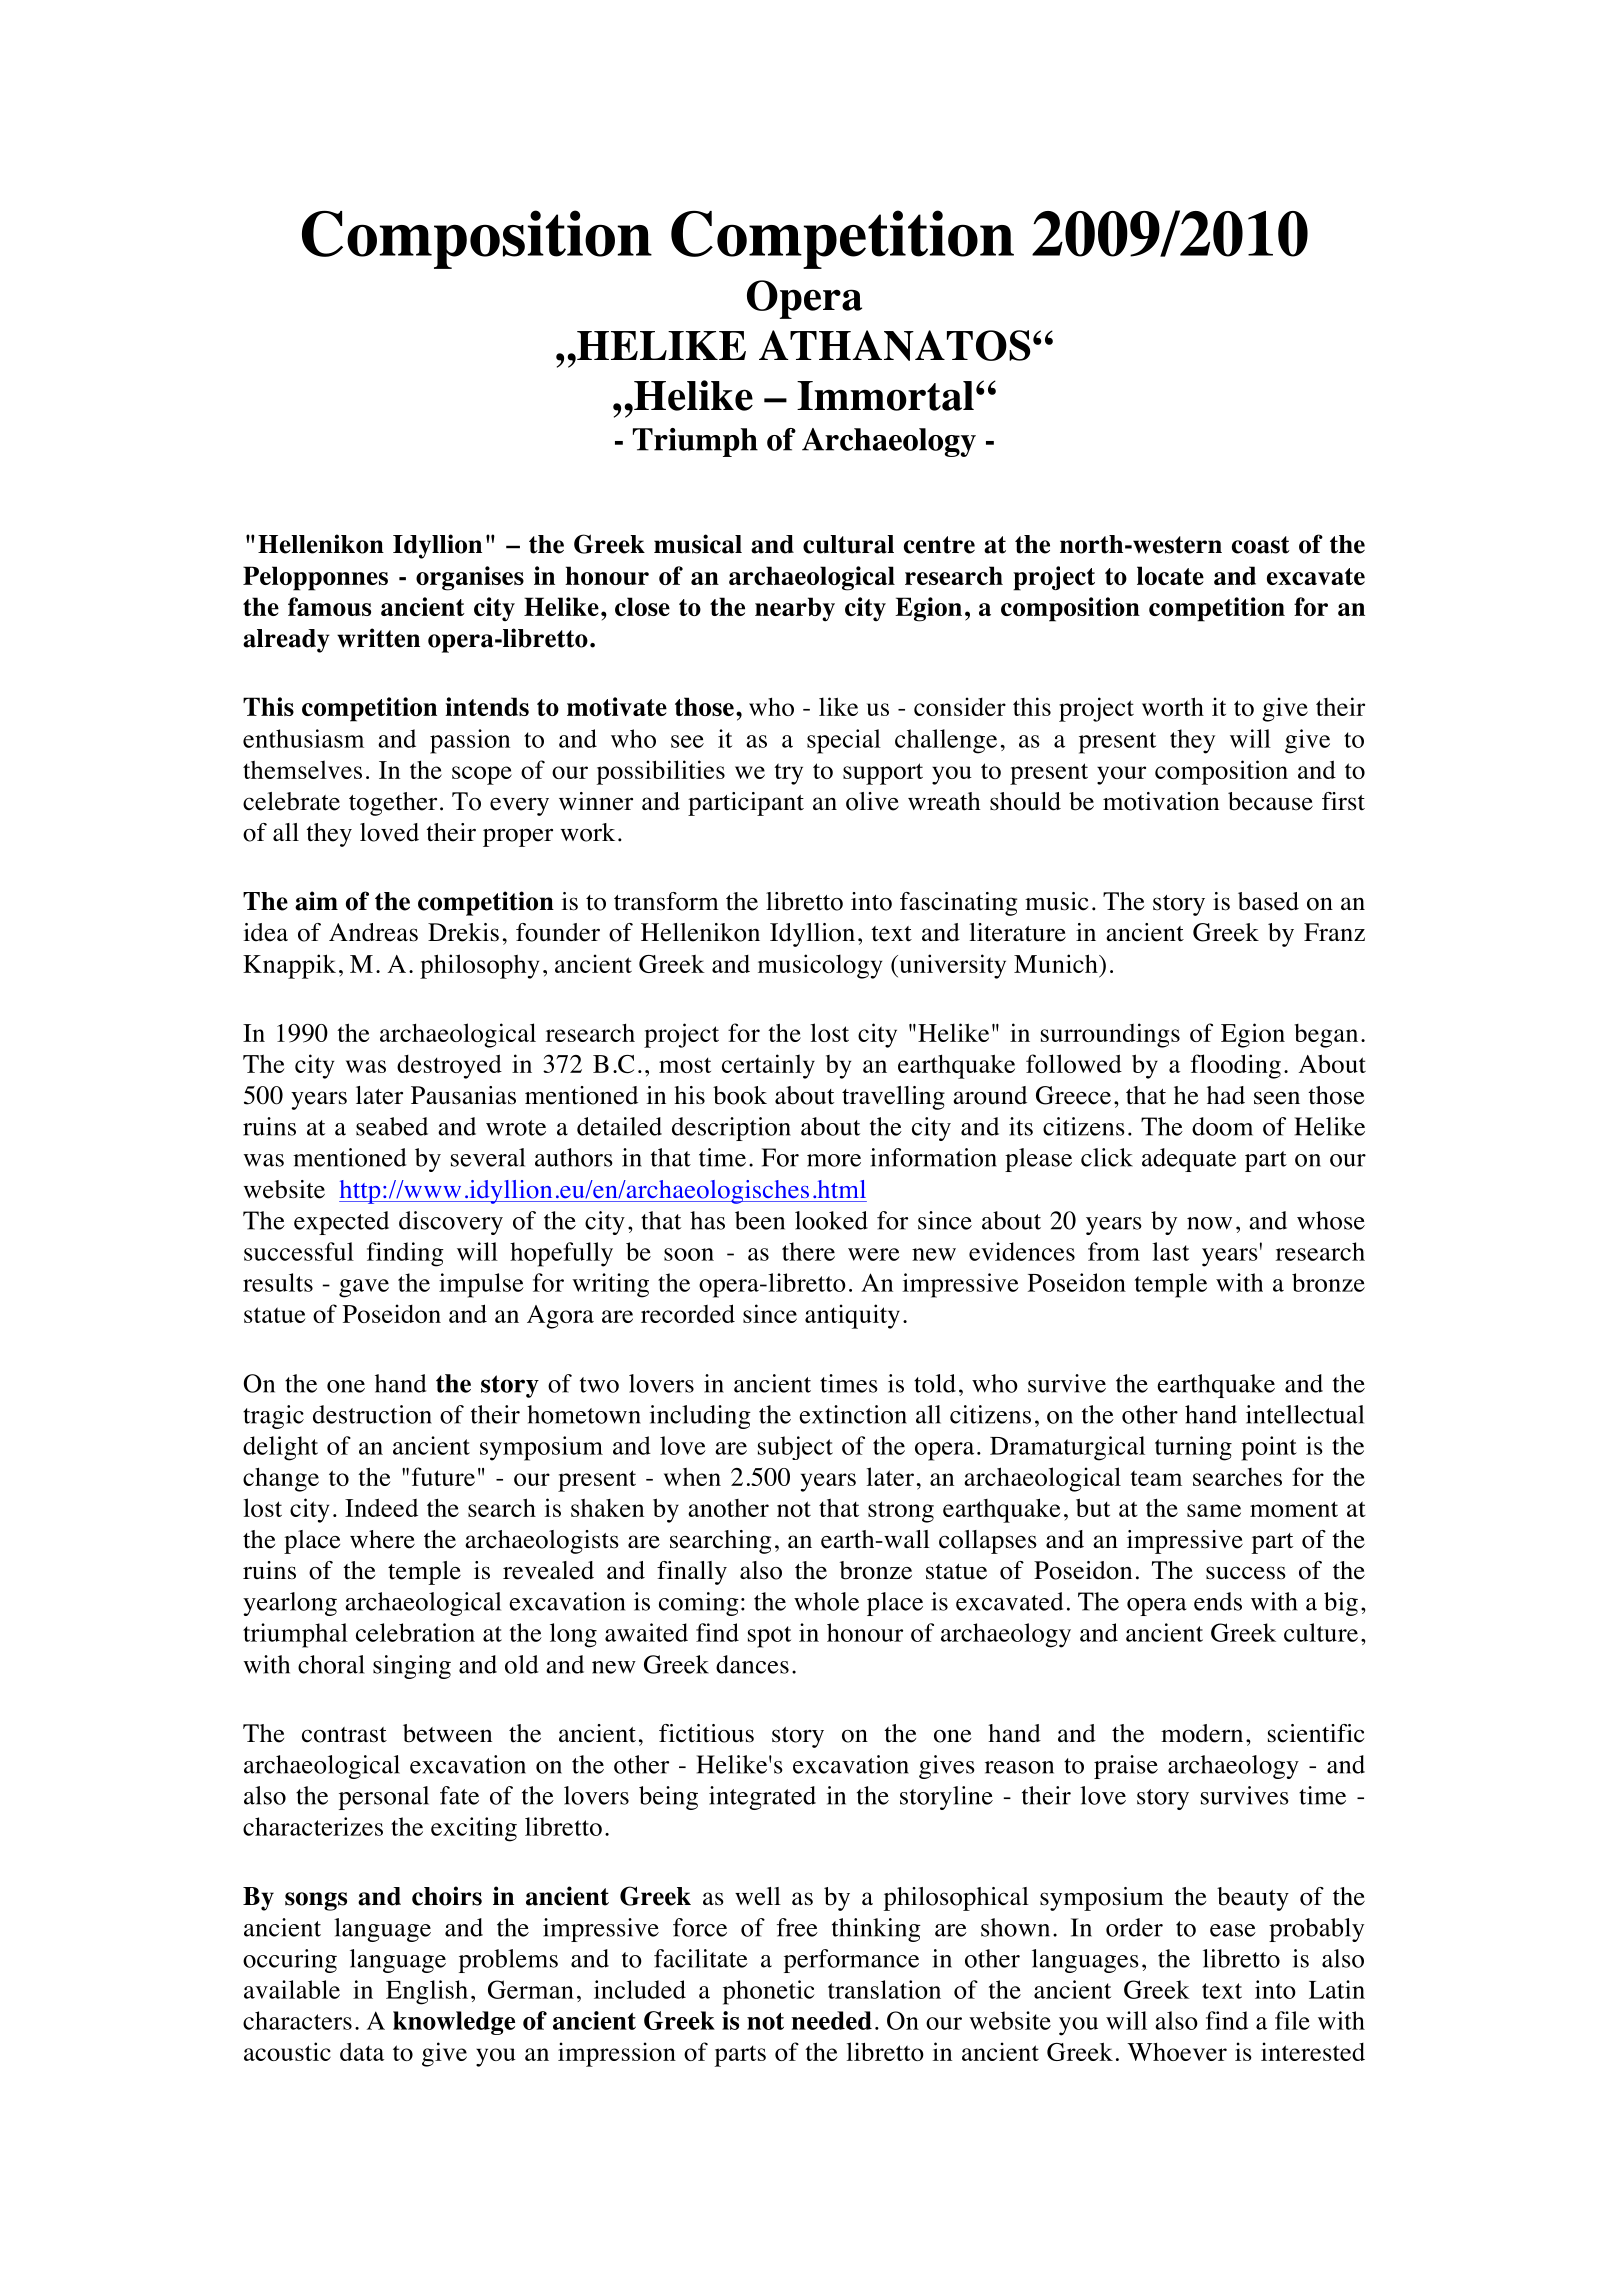 This screenshot has width=1610, height=2277. I want to click on coast, so click(1261, 545).
